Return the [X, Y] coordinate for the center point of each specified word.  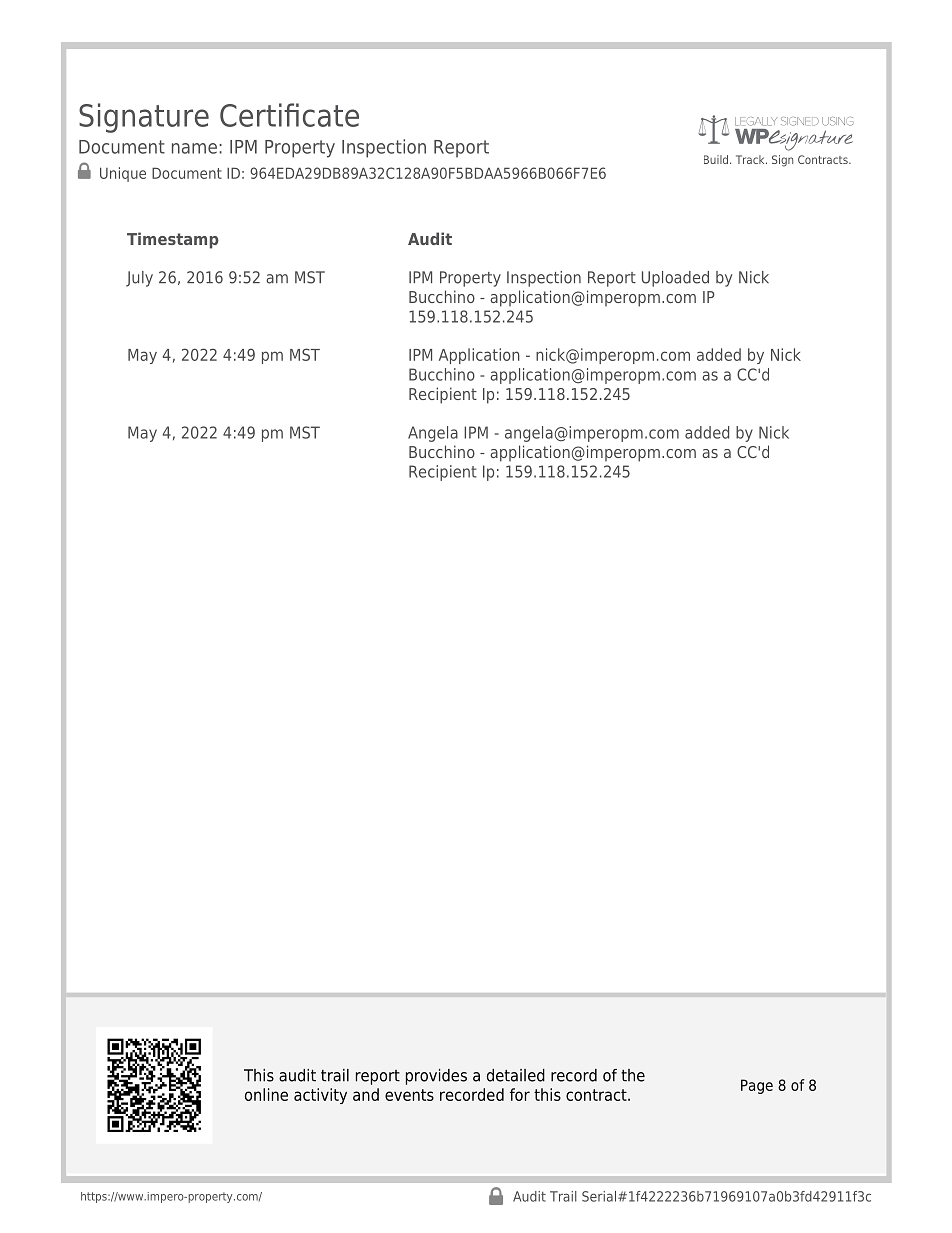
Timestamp [173, 240]
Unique [123, 174]
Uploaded [675, 279]
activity [320, 1096]
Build [716, 159]
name [194, 148]
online [266, 1094]
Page [757, 1086]
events [409, 1095]
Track [751, 159]
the [633, 1075]
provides [436, 1077]
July [139, 279]
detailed [516, 1075]
